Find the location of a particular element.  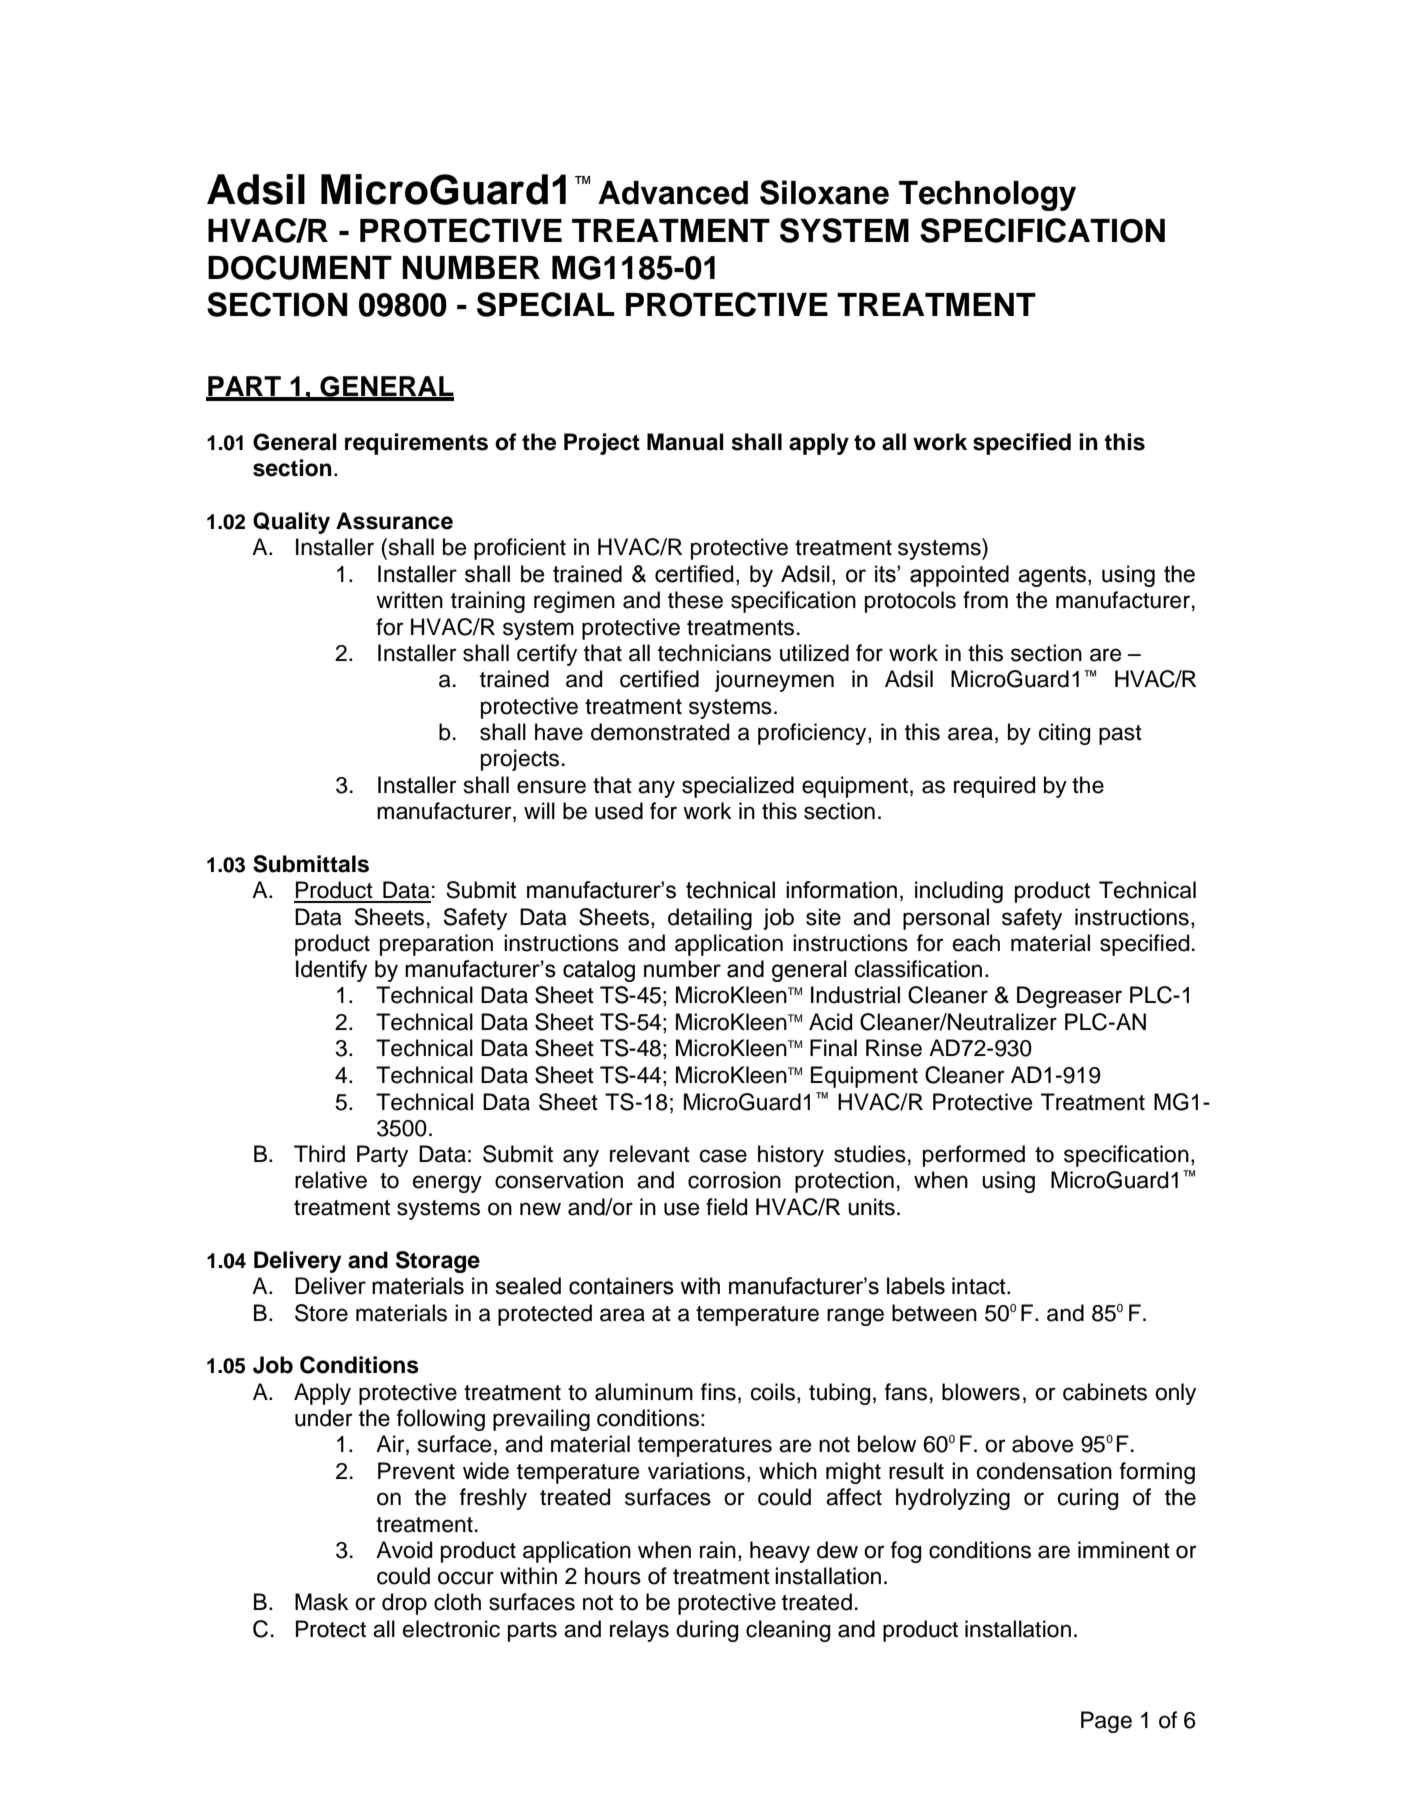

electronic is located at coordinates (451, 1629).
